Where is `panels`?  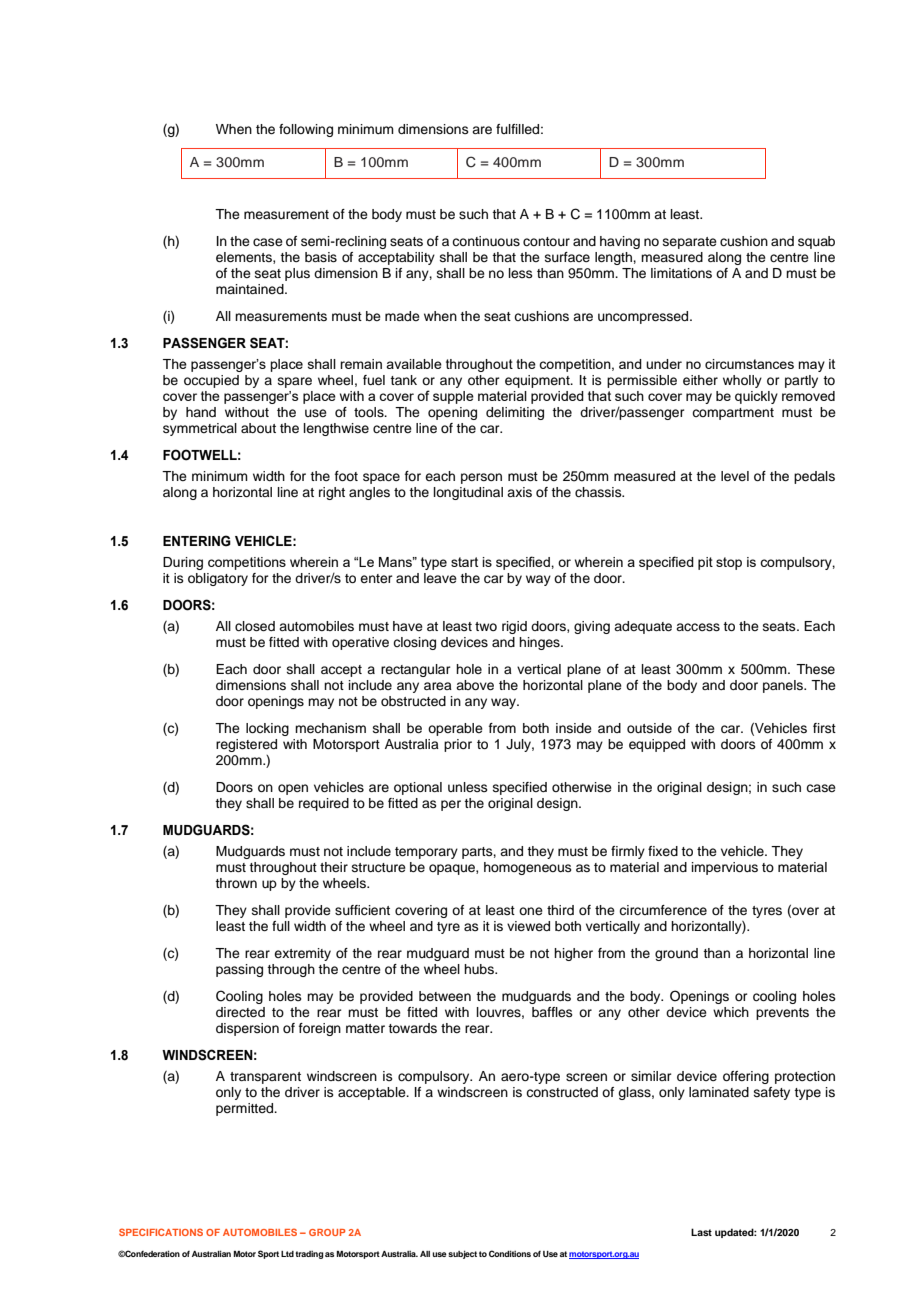 panels is located at coordinates (784, 686).
